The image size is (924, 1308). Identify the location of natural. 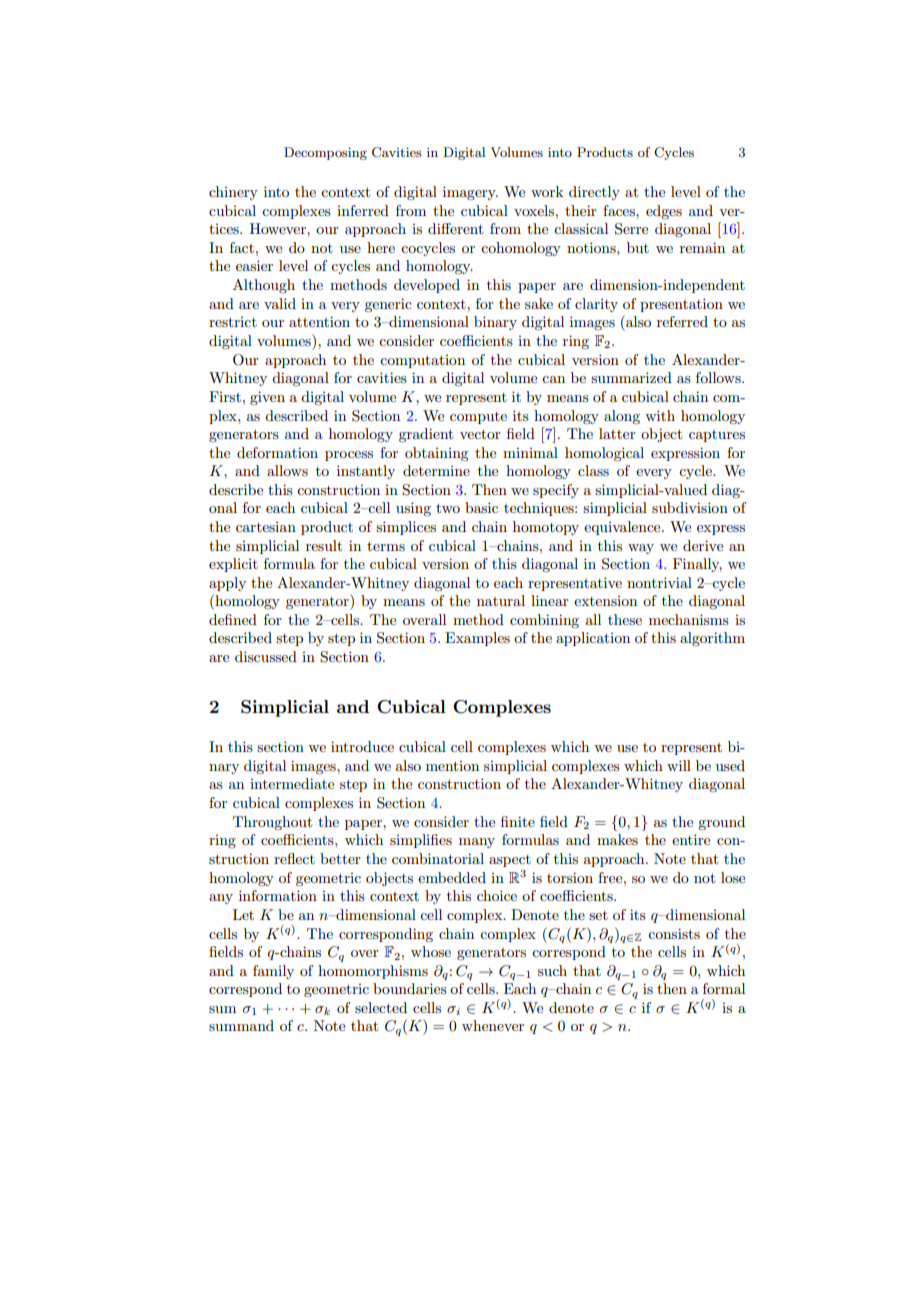
(501, 600).
